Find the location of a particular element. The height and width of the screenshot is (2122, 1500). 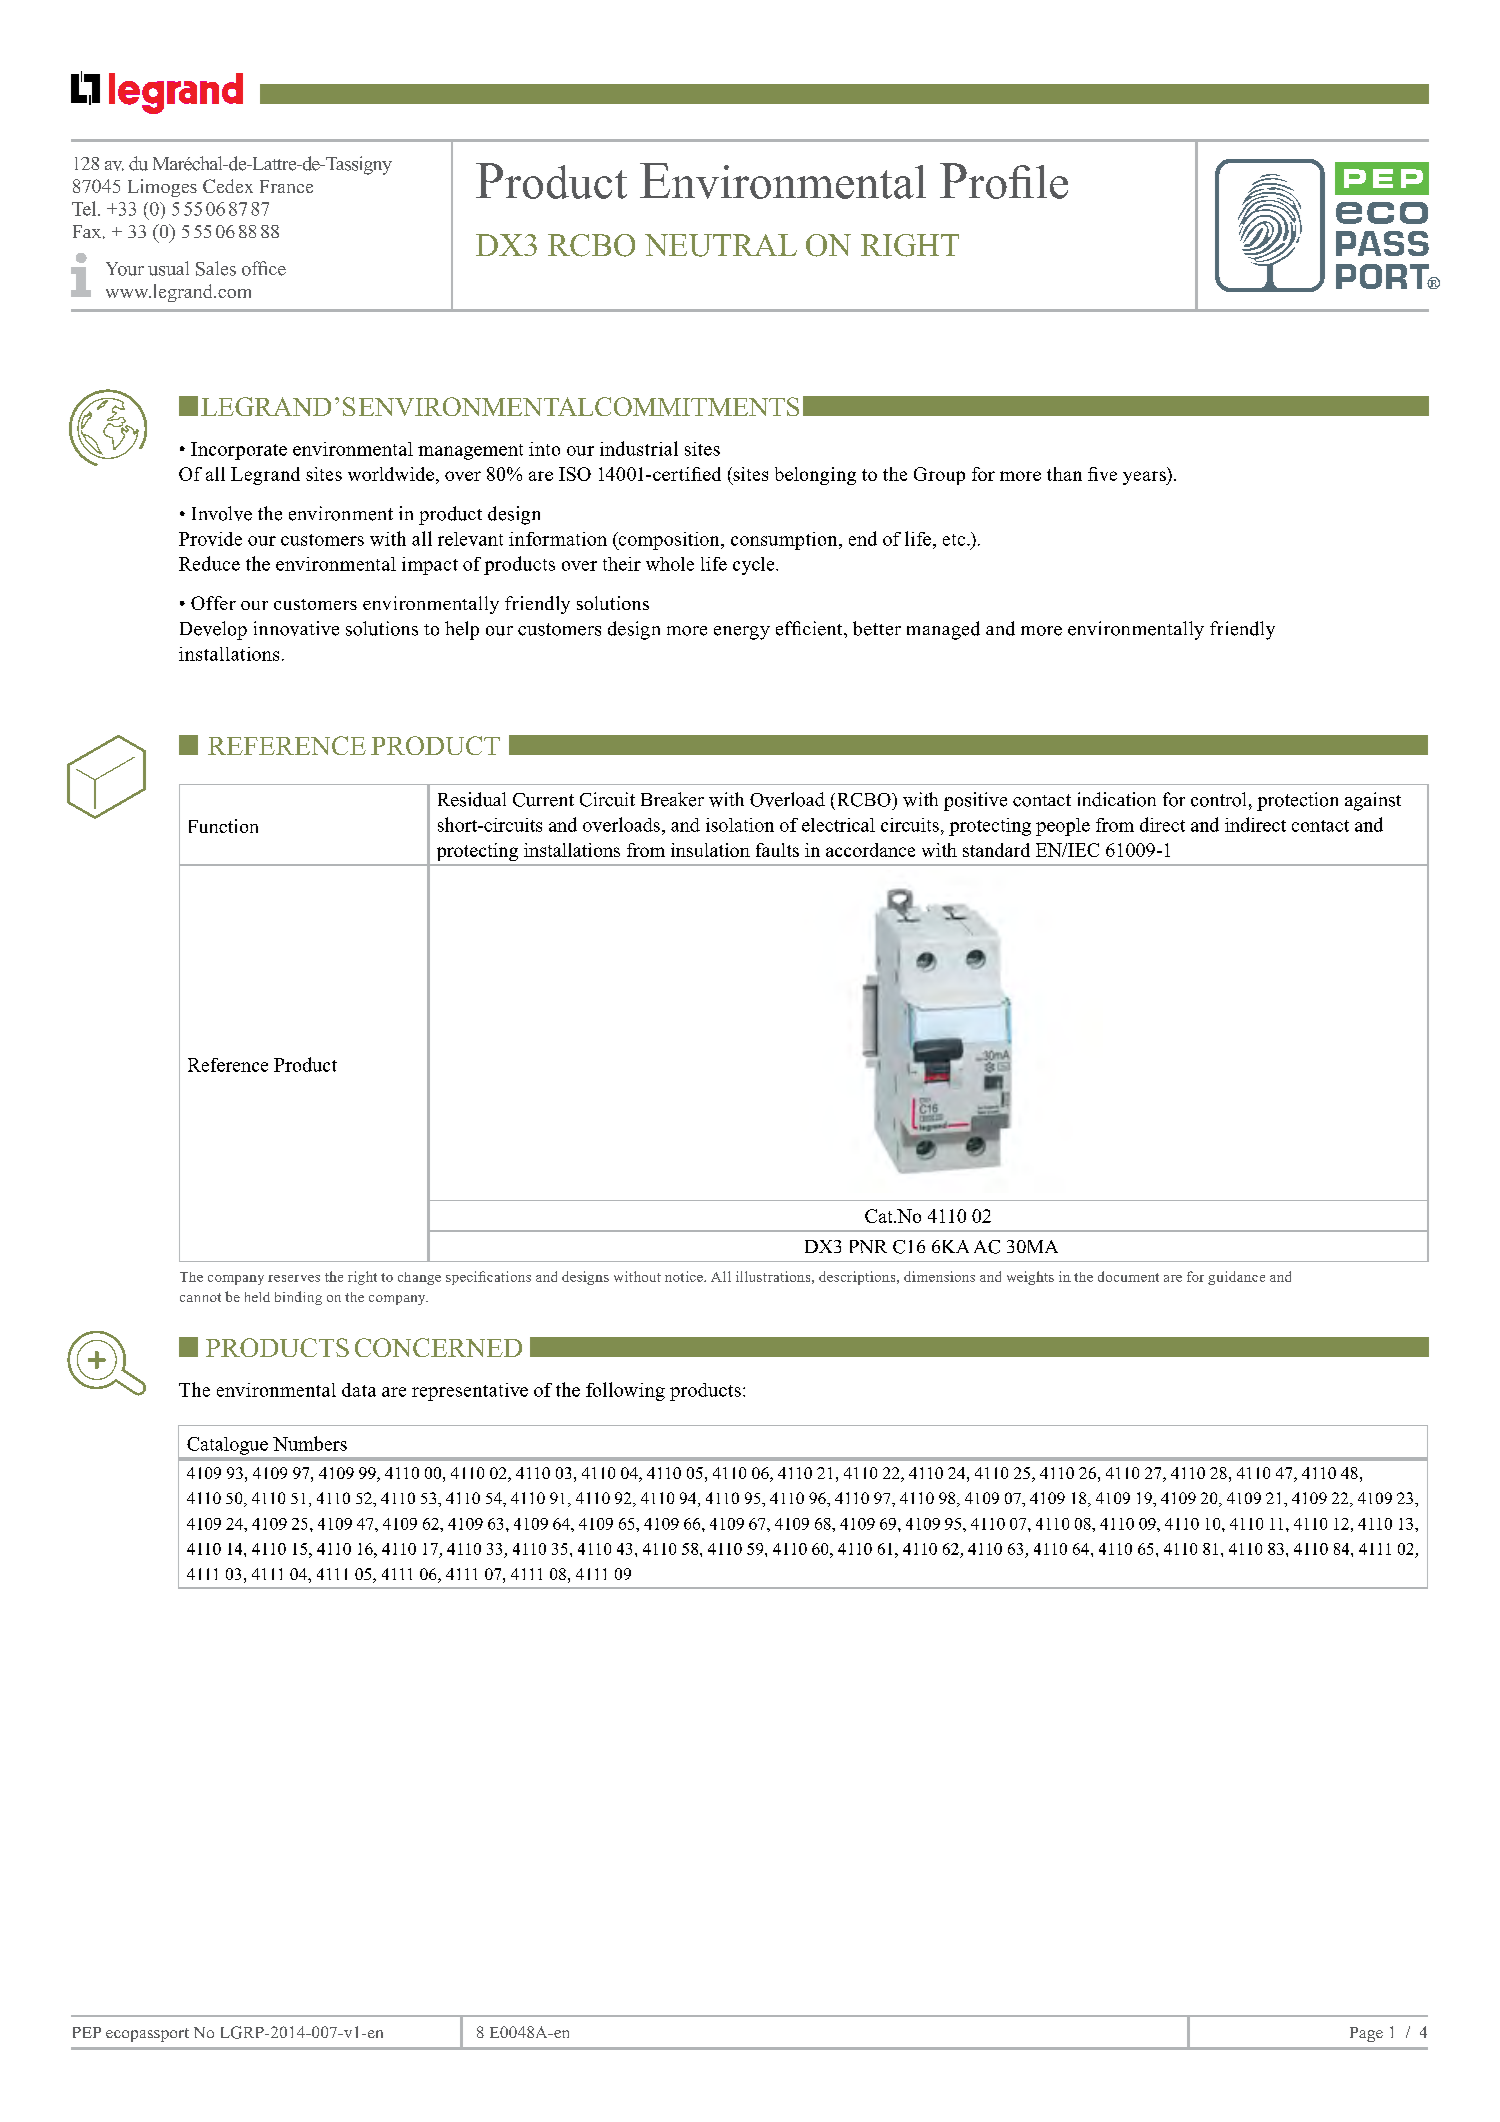

Function is located at coordinates (223, 826).
